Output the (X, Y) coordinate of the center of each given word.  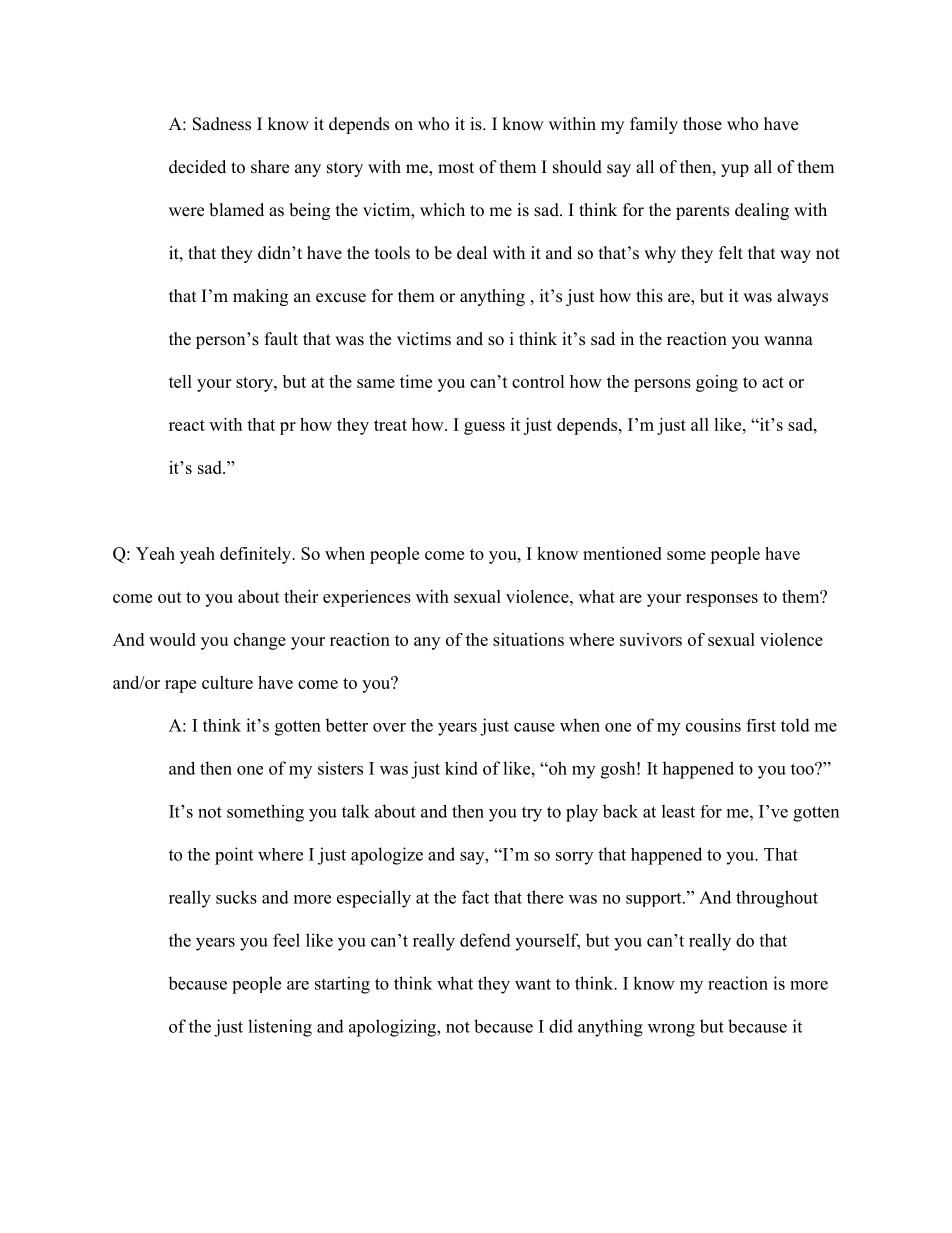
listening (280, 1028)
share (270, 167)
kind (461, 768)
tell (180, 381)
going (717, 383)
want (533, 984)
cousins (713, 725)
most (456, 168)
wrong (671, 1030)
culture (227, 682)
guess (484, 428)
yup (735, 170)
